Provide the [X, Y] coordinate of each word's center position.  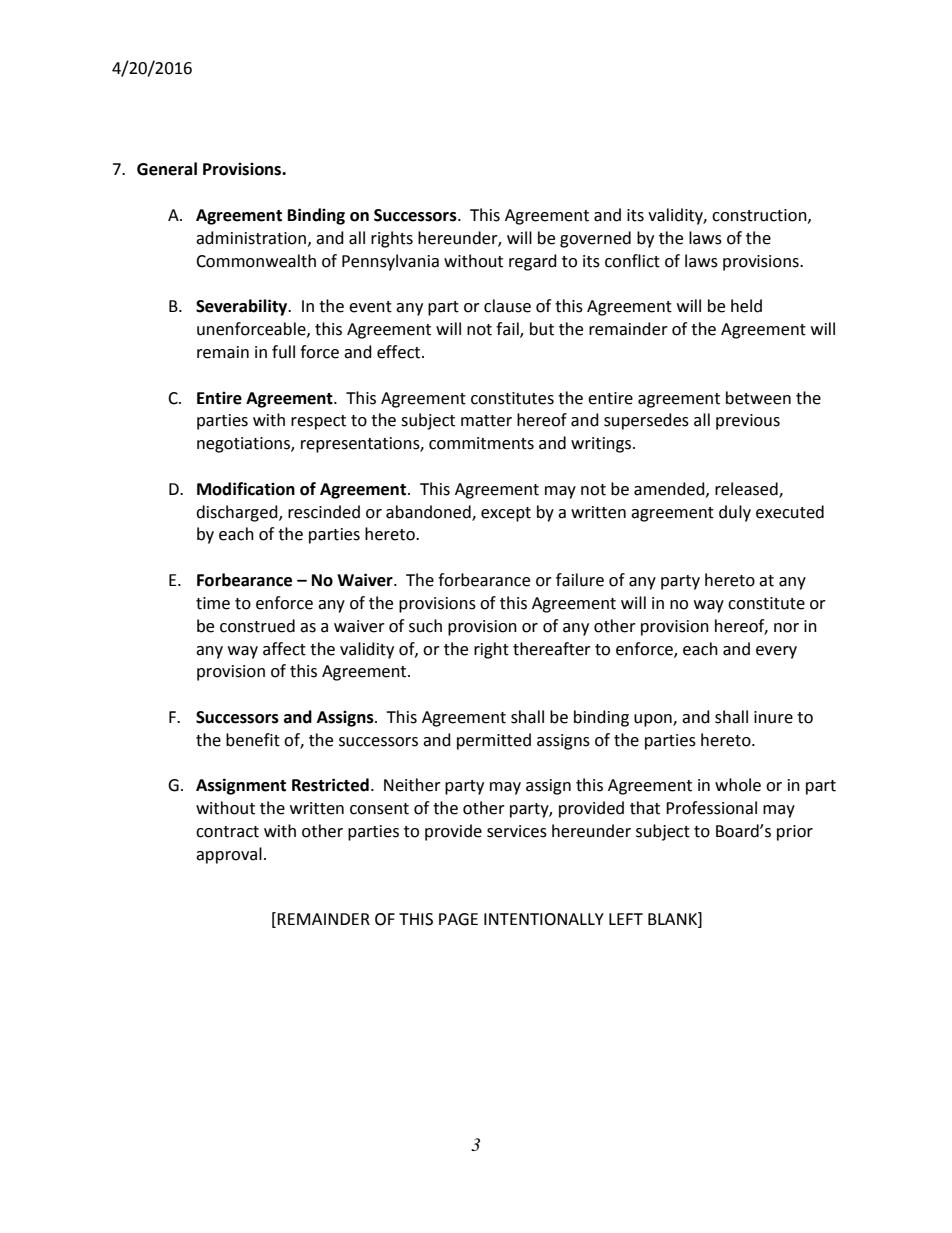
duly [735, 513]
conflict [632, 261]
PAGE [458, 919]
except [506, 514]
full [283, 352]
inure [773, 717]
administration [251, 238]
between [758, 398]
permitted [494, 741]
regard [533, 262]
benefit [253, 740]
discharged [238, 513]
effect [400, 352]
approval [229, 855]
